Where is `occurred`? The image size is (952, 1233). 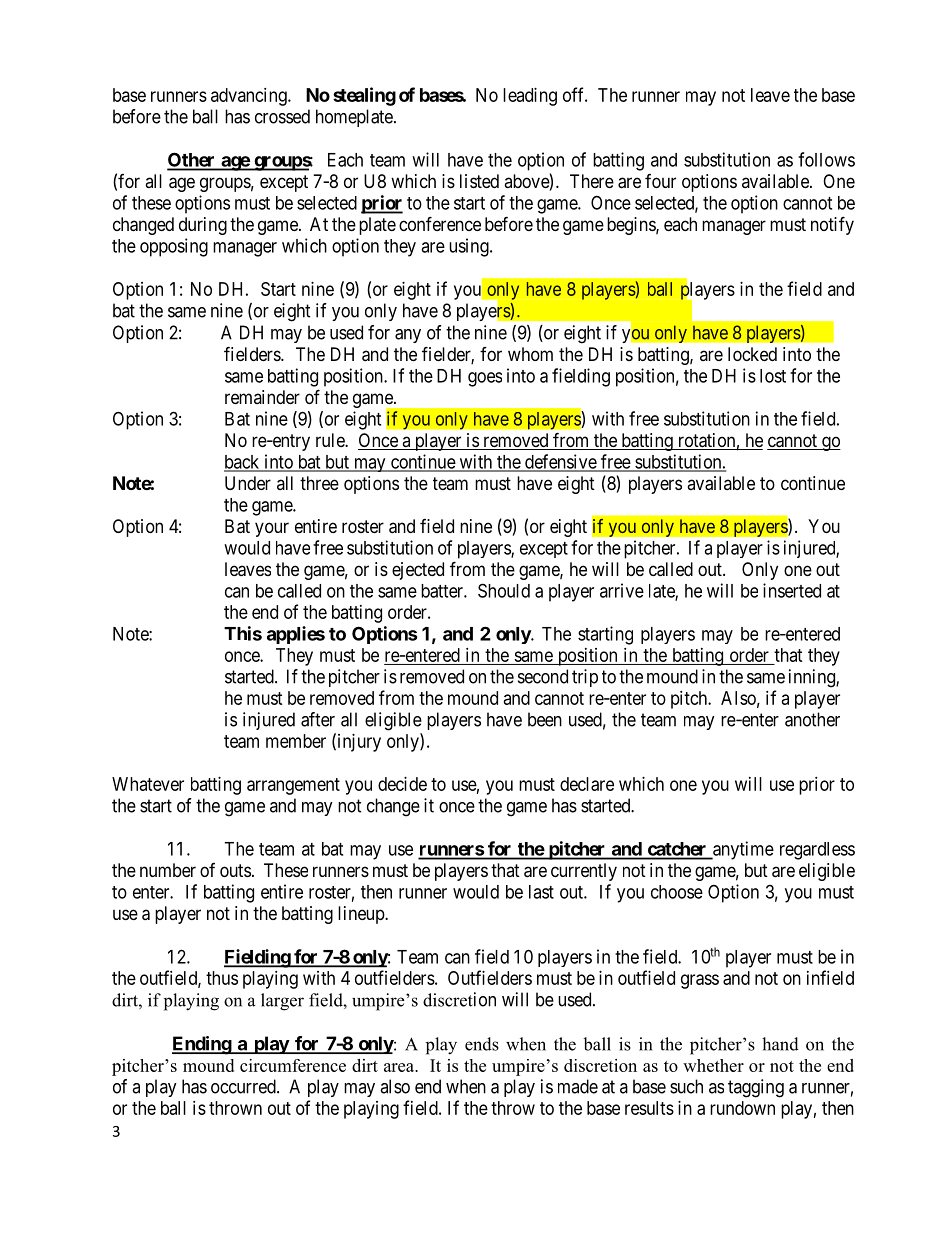 occurred is located at coordinates (244, 1086).
